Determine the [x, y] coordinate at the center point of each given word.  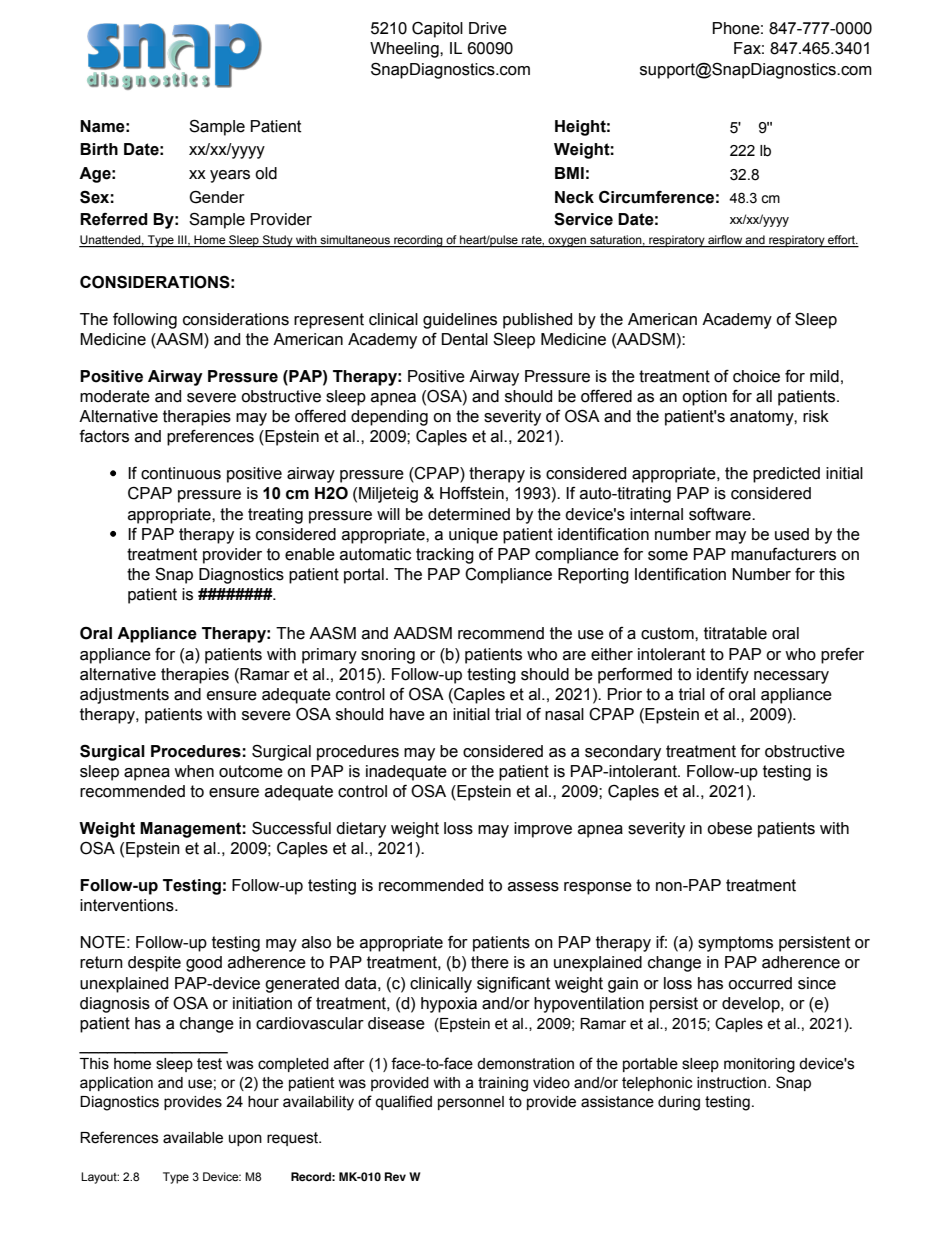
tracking [445, 556]
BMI [569, 173]
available [193, 1138]
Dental [465, 339]
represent [329, 321]
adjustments [124, 696]
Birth [99, 149]
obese [729, 828]
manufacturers [783, 554]
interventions [128, 905]
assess [533, 887]
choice [756, 376]
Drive [488, 28]
